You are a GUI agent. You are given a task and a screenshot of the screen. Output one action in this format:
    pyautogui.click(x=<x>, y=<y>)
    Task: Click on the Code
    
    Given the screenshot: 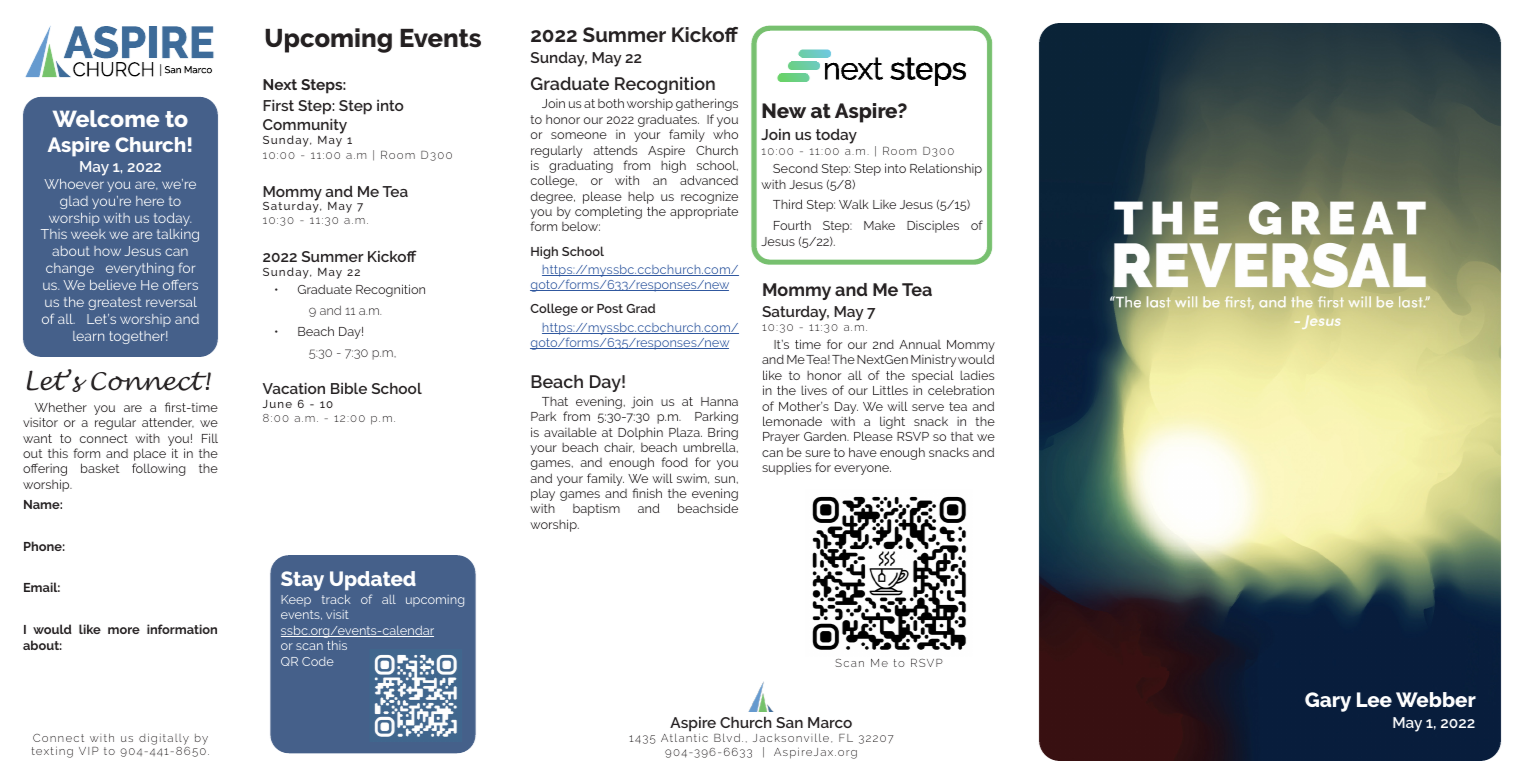 What is the action you would take?
    pyautogui.click(x=318, y=661)
